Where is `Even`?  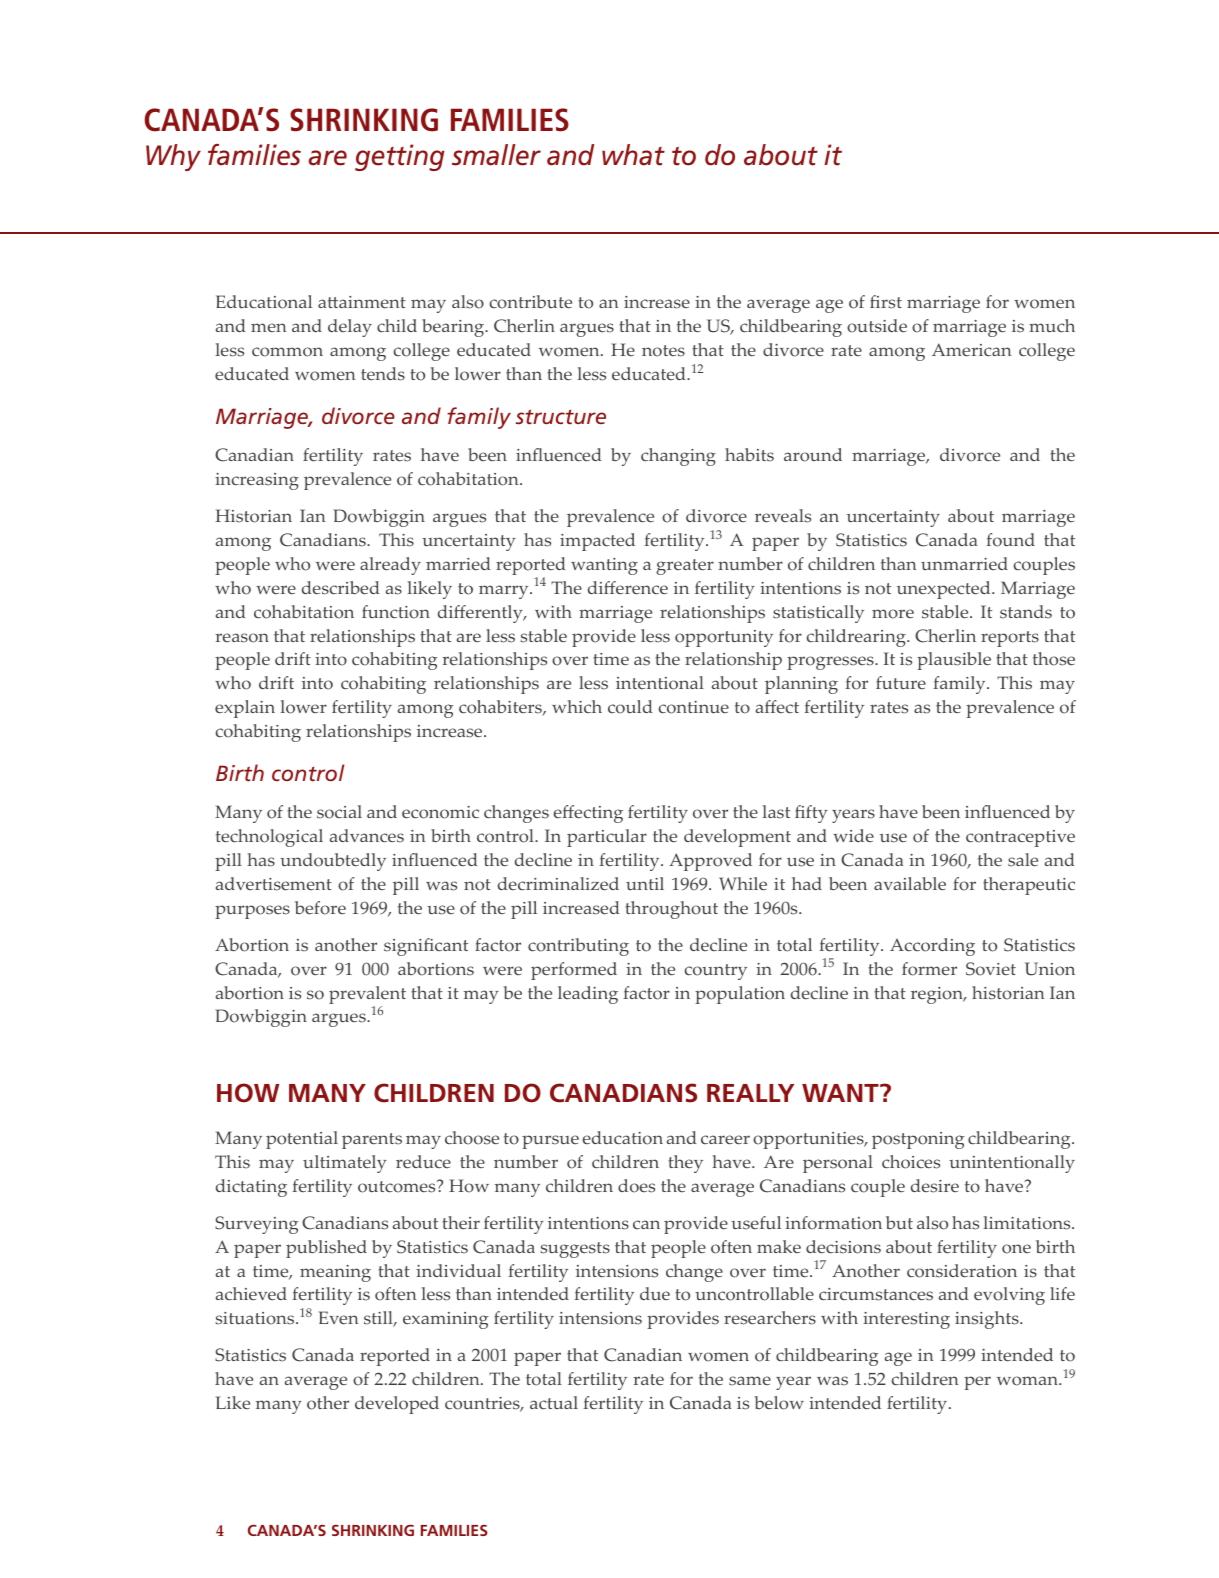 Even is located at coordinates (339, 1318).
